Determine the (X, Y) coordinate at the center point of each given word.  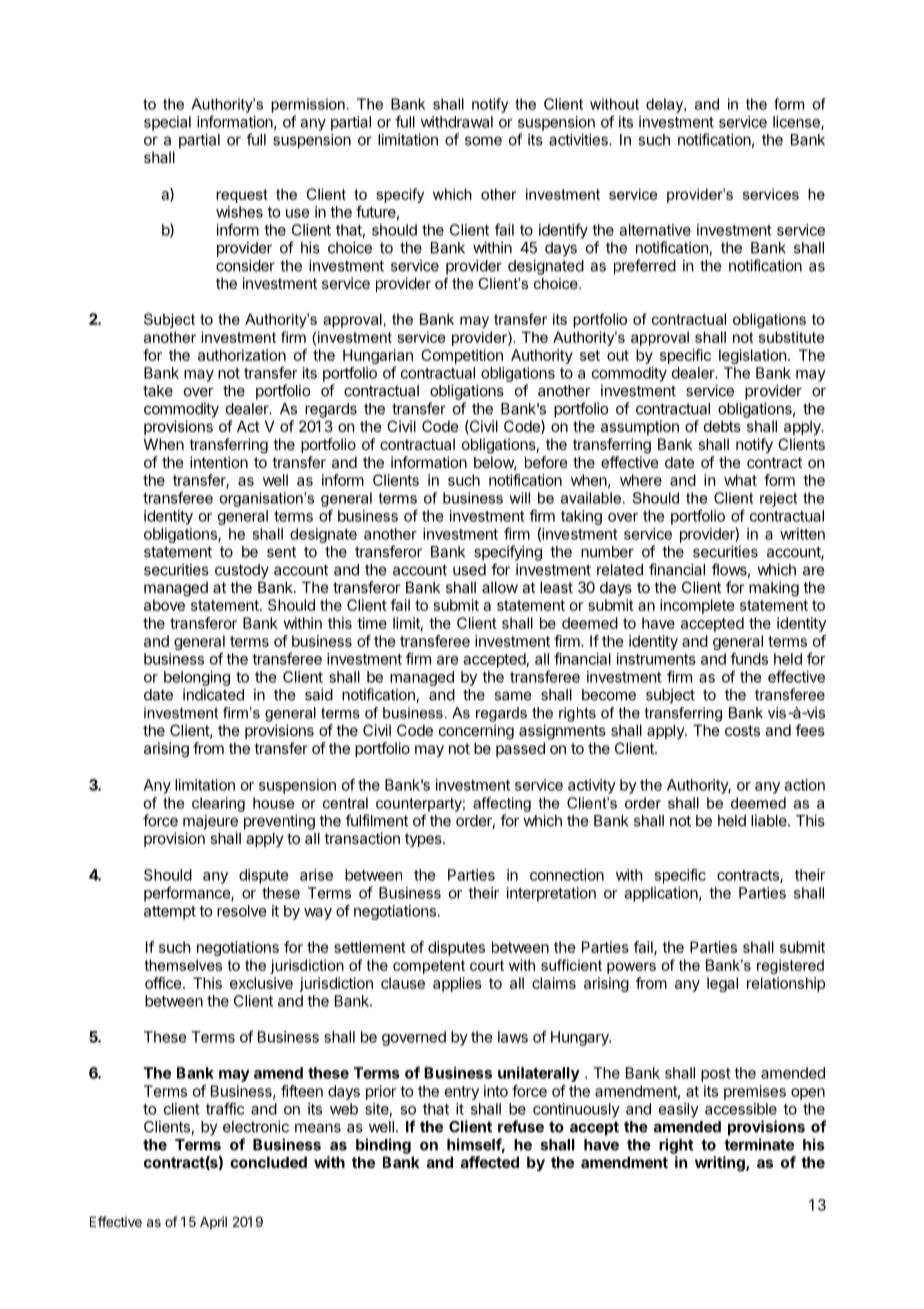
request (242, 196)
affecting (502, 804)
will (519, 498)
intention (219, 462)
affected (490, 1162)
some (483, 141)
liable (770, 820)
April (213, 1223)
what (740, 480)
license (797, 123)
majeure (210, 822)
